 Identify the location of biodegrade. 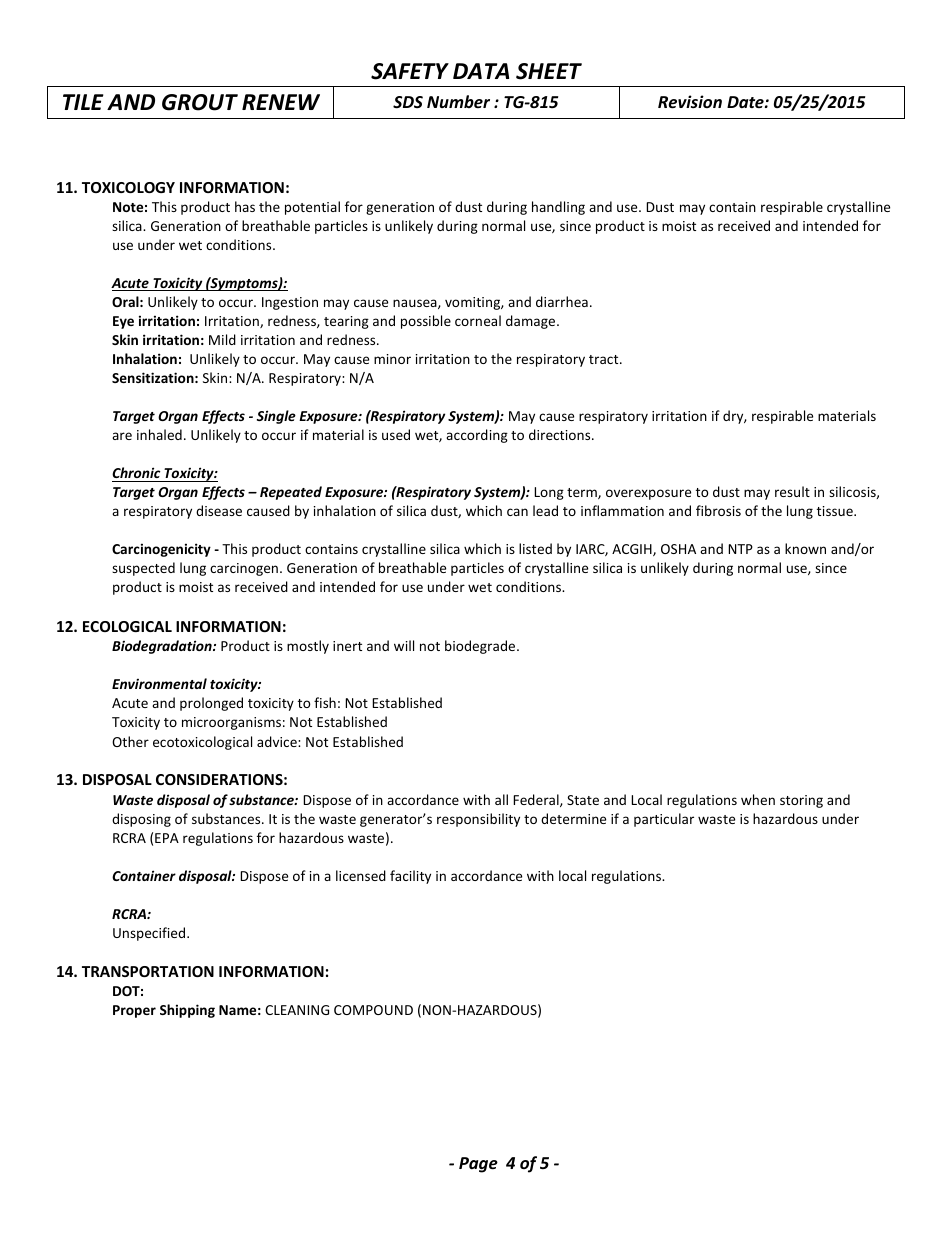
(481, 647).
